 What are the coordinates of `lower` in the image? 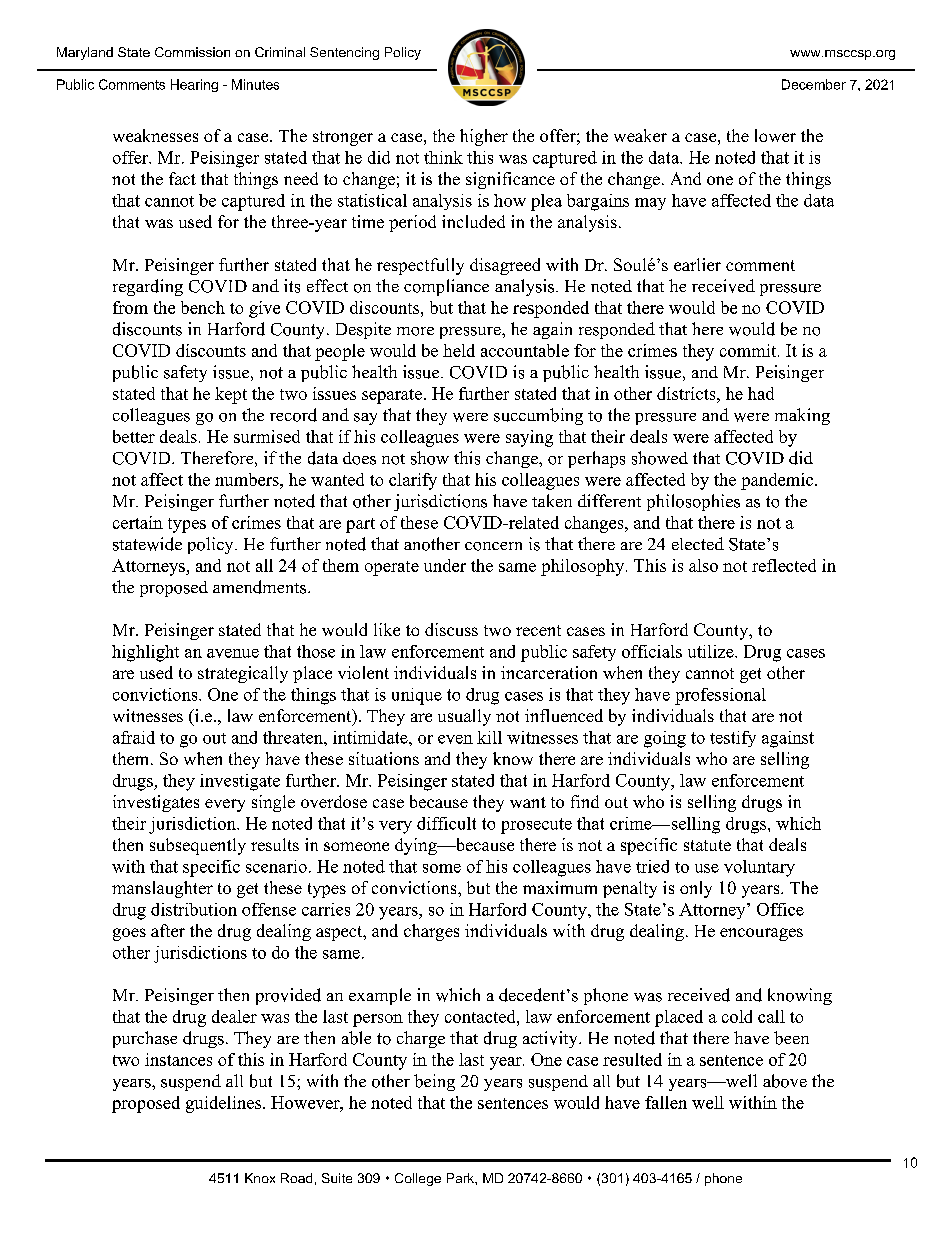 It's located at (775, 135).
